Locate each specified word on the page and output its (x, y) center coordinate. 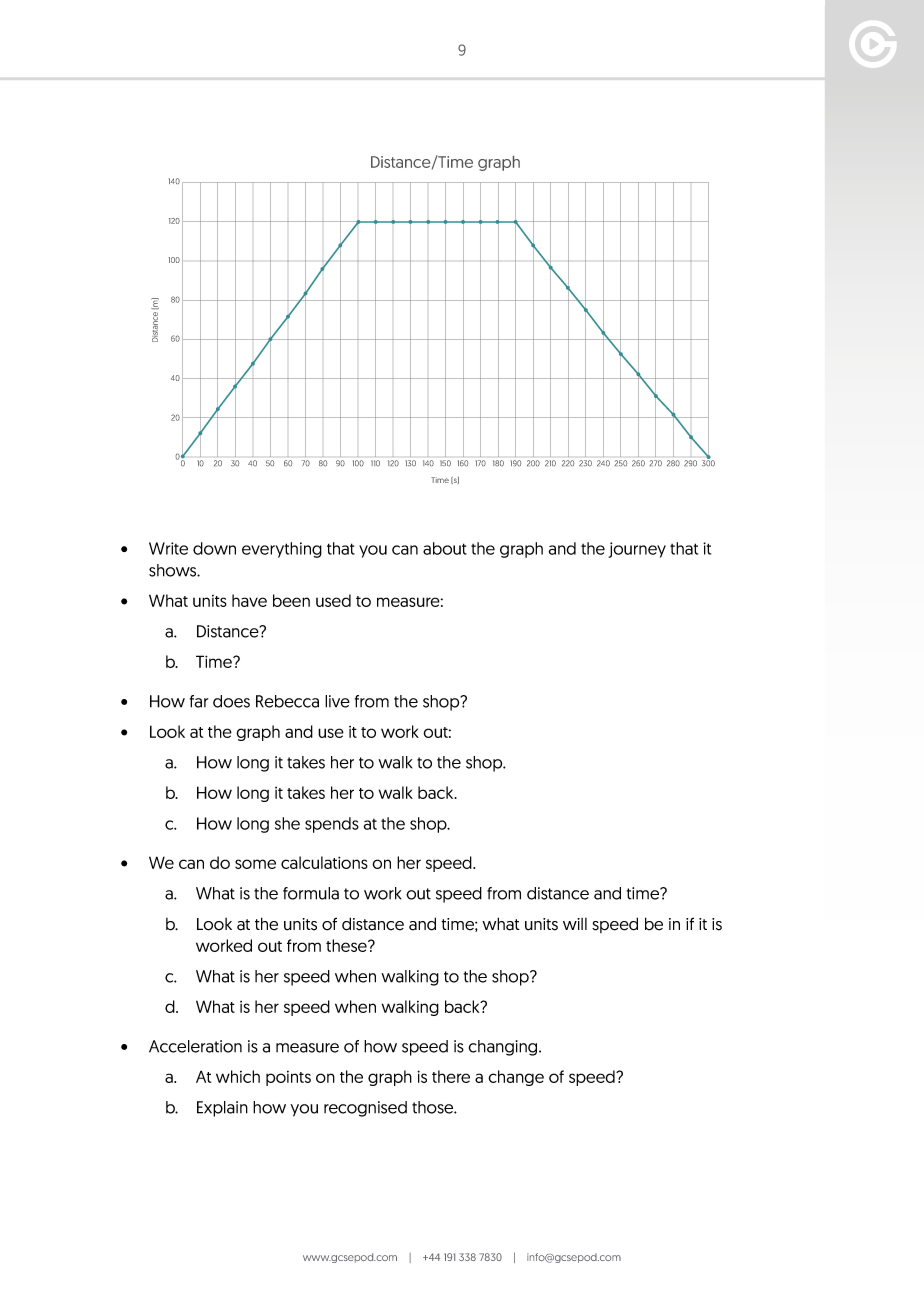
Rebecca (287, 701)
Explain (222, 1109)
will (575, 924)
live (337, 701)
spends (332, 825)
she (287, 823)
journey (637, 550)
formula (311, 893)
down (214, 548)
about (445, 548)
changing (504, 1048)
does (231, 701)
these (347, 945)
